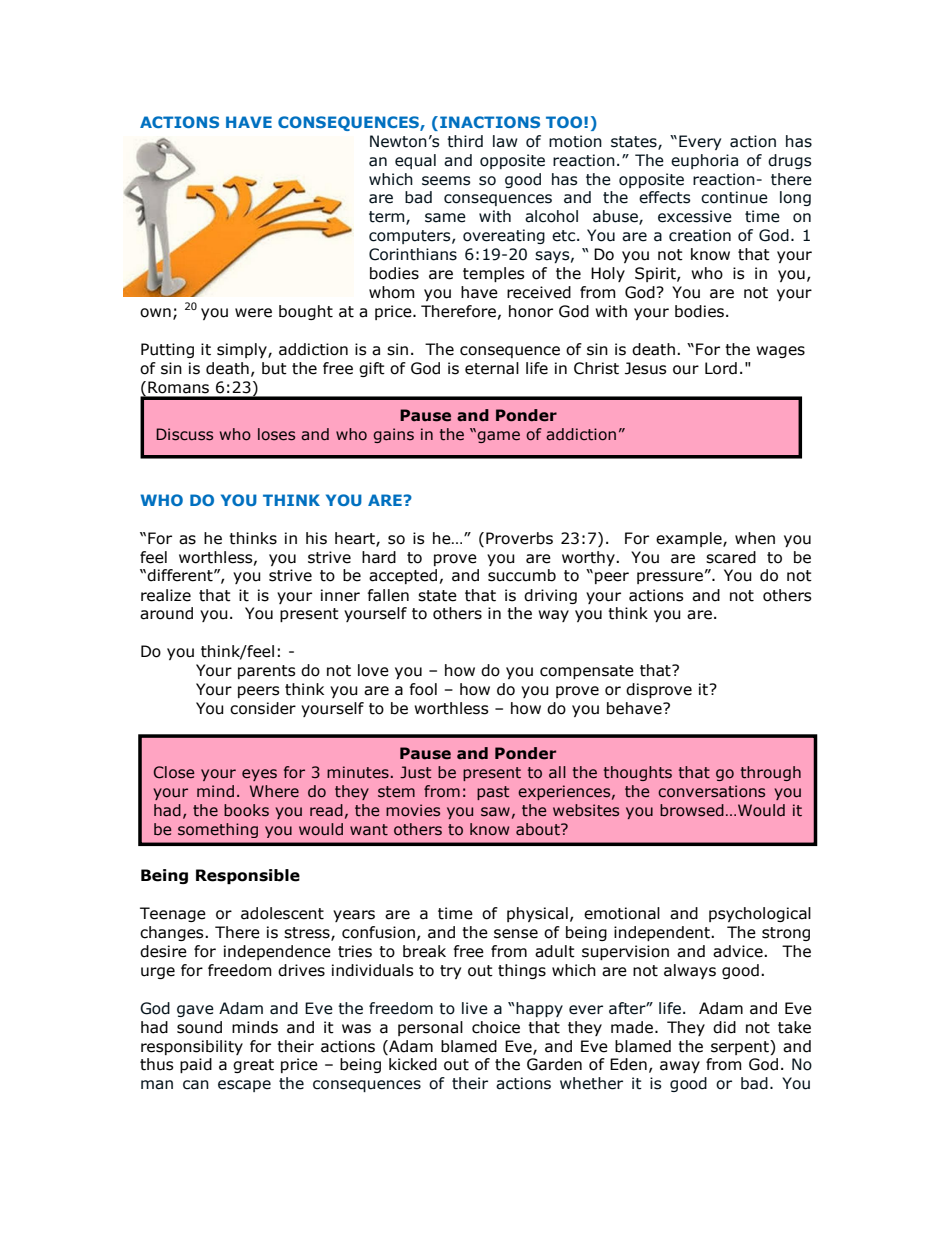 This page has height=1233, width=952. What do you see at coordinates (537, 914) in the page?
I see `physical` at bounding box center [537, 914].
